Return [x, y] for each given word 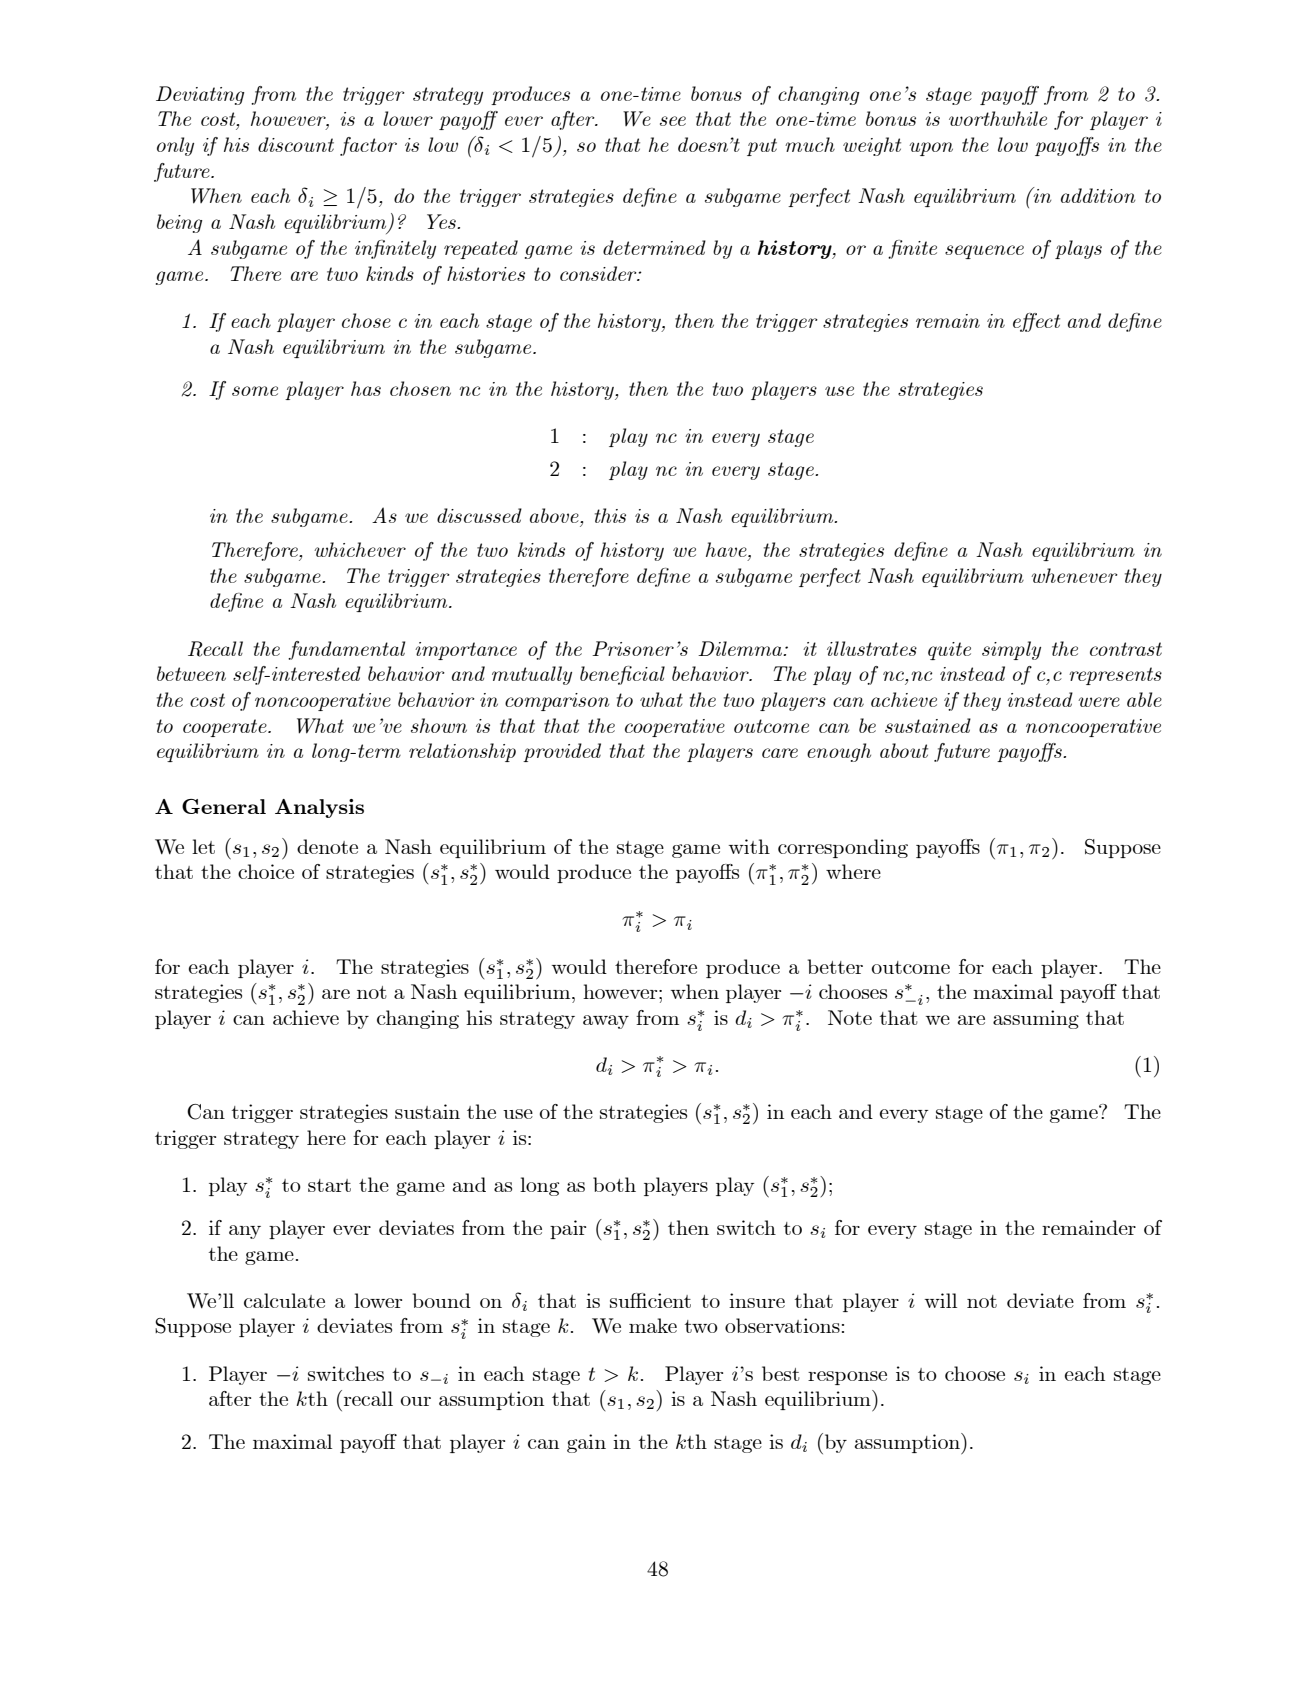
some [255, 391]
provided [562, 752]
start [329, 1185]
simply [1011, 650]
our [416, 1401]
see [673, 121]
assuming [1036, 1019]
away [606, 1022]
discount [296, 144]
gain [586, 1443]
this [610, 515]
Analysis [319, 808]
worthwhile [998, 118]
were [1099, 702]
